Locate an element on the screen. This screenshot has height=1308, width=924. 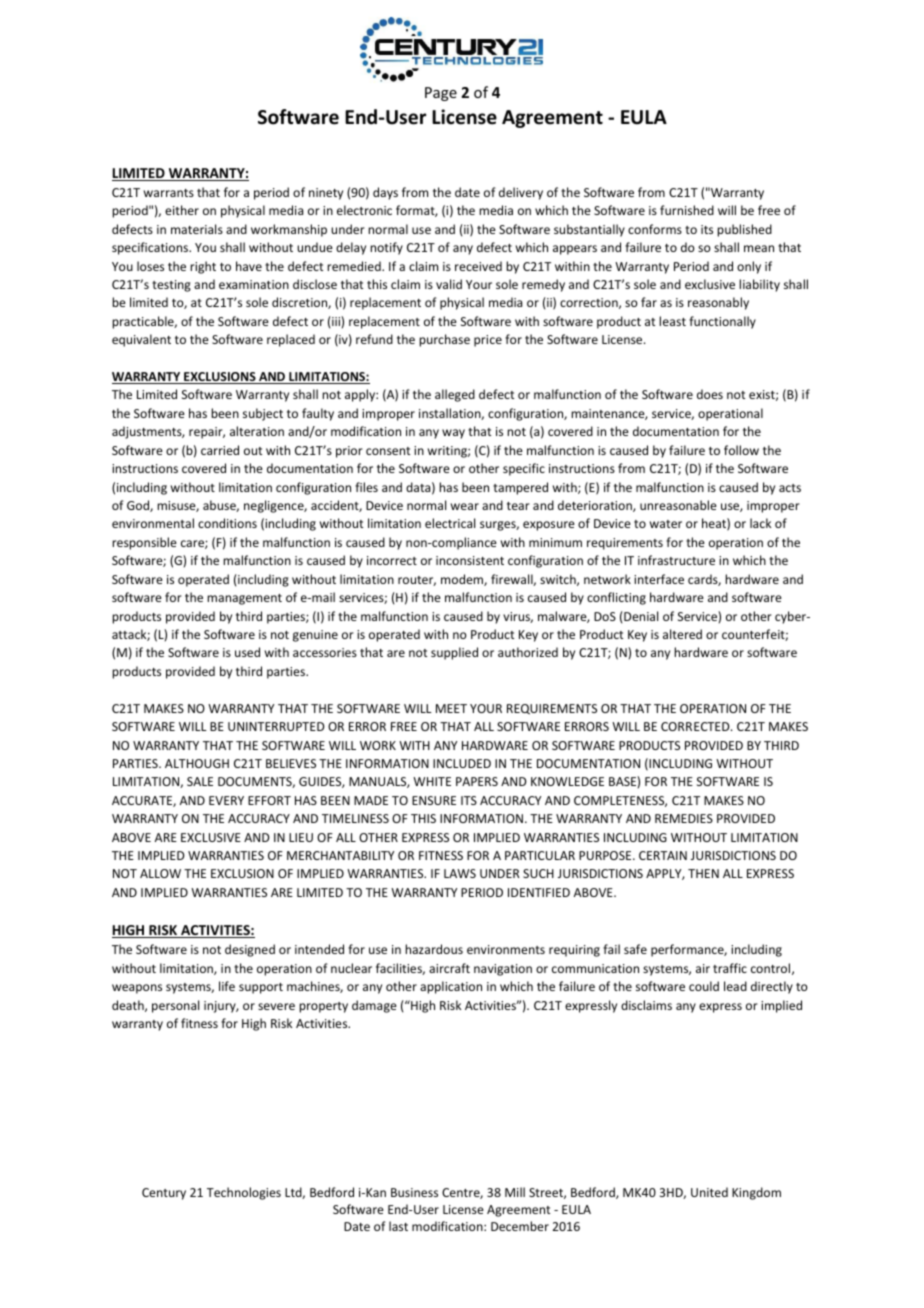
LAWS is located at coordinates (460, 873).
